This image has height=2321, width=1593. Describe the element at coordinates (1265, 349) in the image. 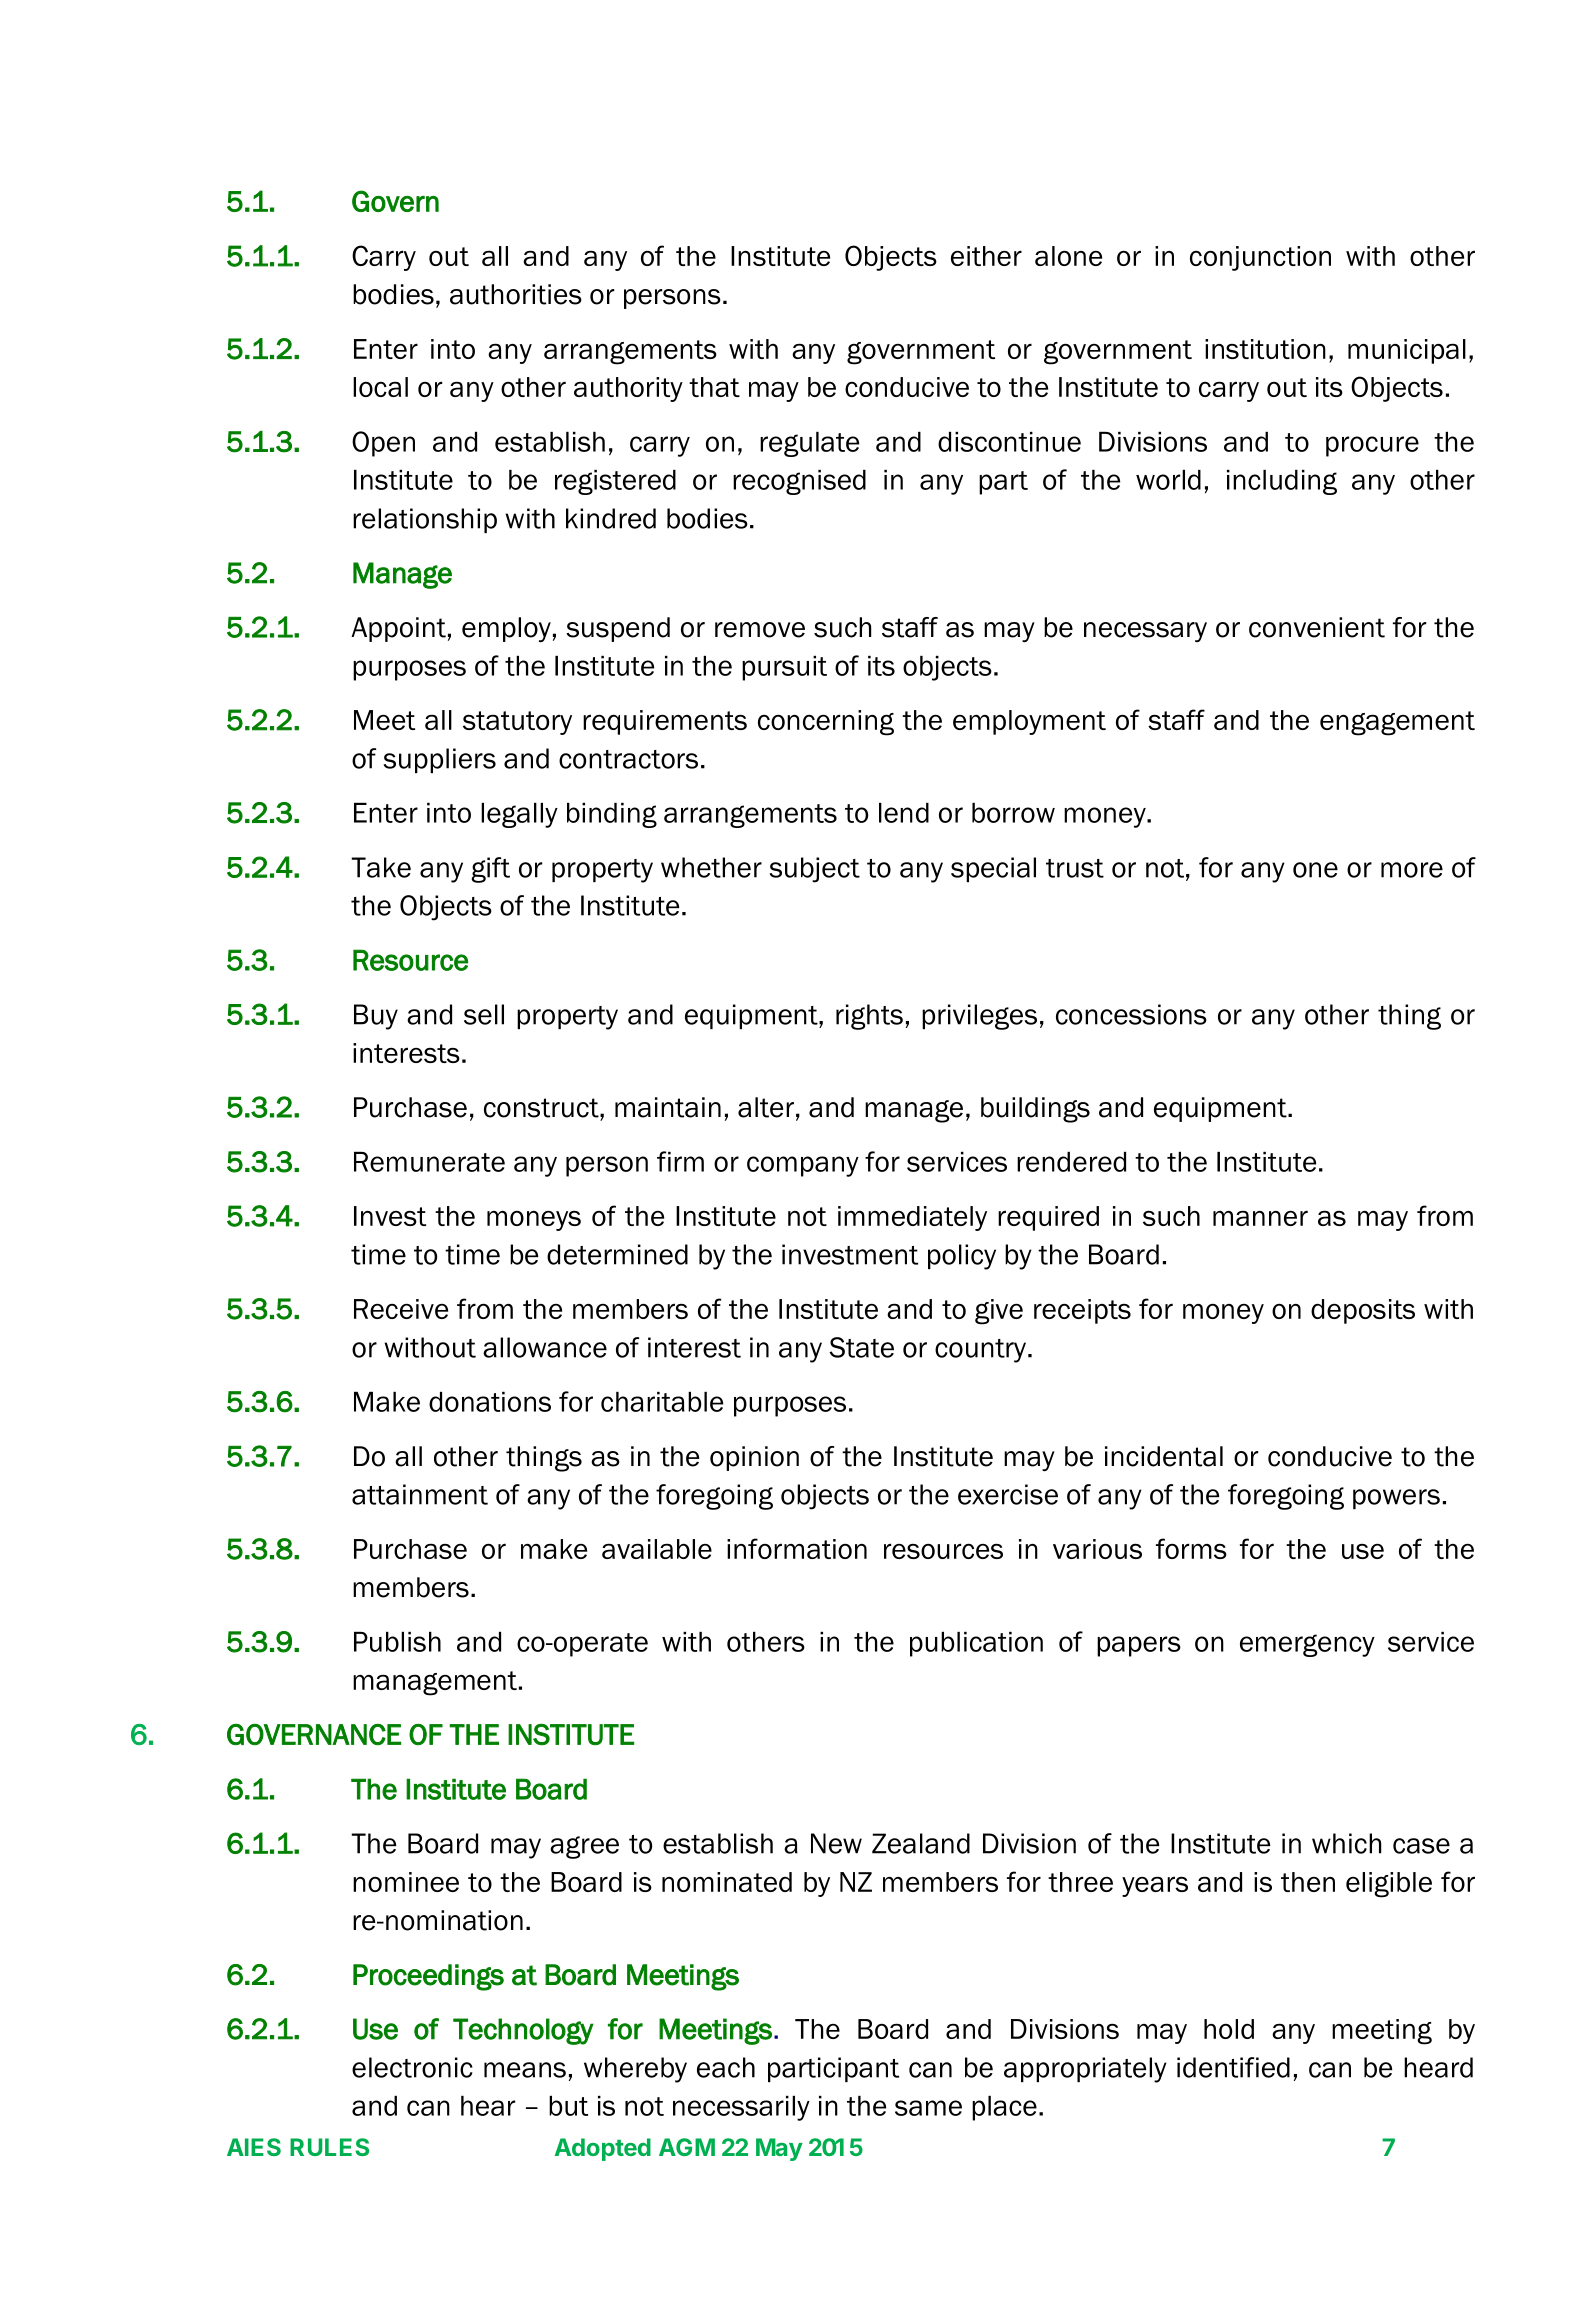

I see `institution` at that location.
